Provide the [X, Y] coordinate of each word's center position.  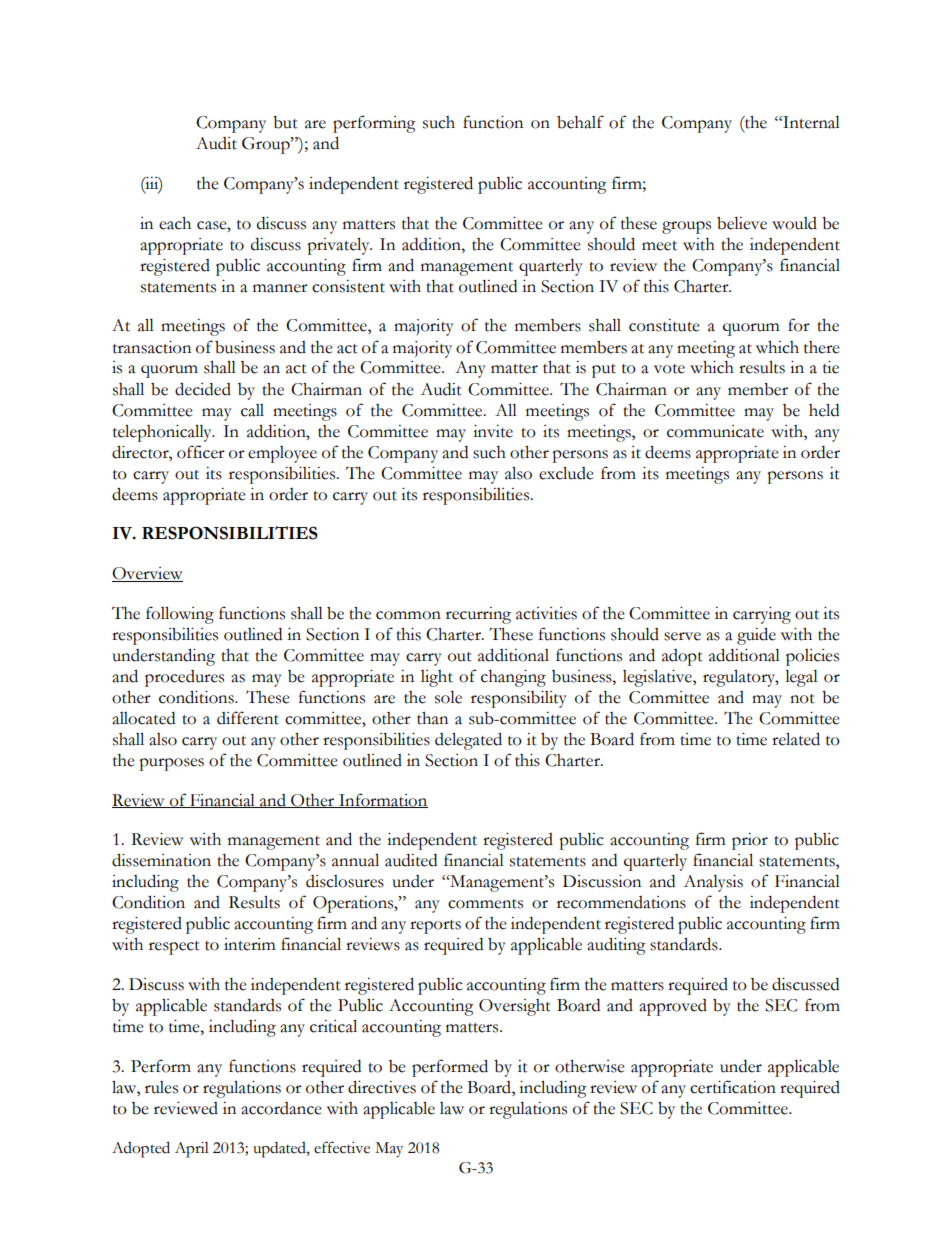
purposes [171, 764]
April [192, 1150]
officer [201, 452]
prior [750, 841]
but [285, 122]
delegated [468, 741]
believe [742, 223]
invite [493, 431]
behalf [580, 122]
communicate [715, 431]
